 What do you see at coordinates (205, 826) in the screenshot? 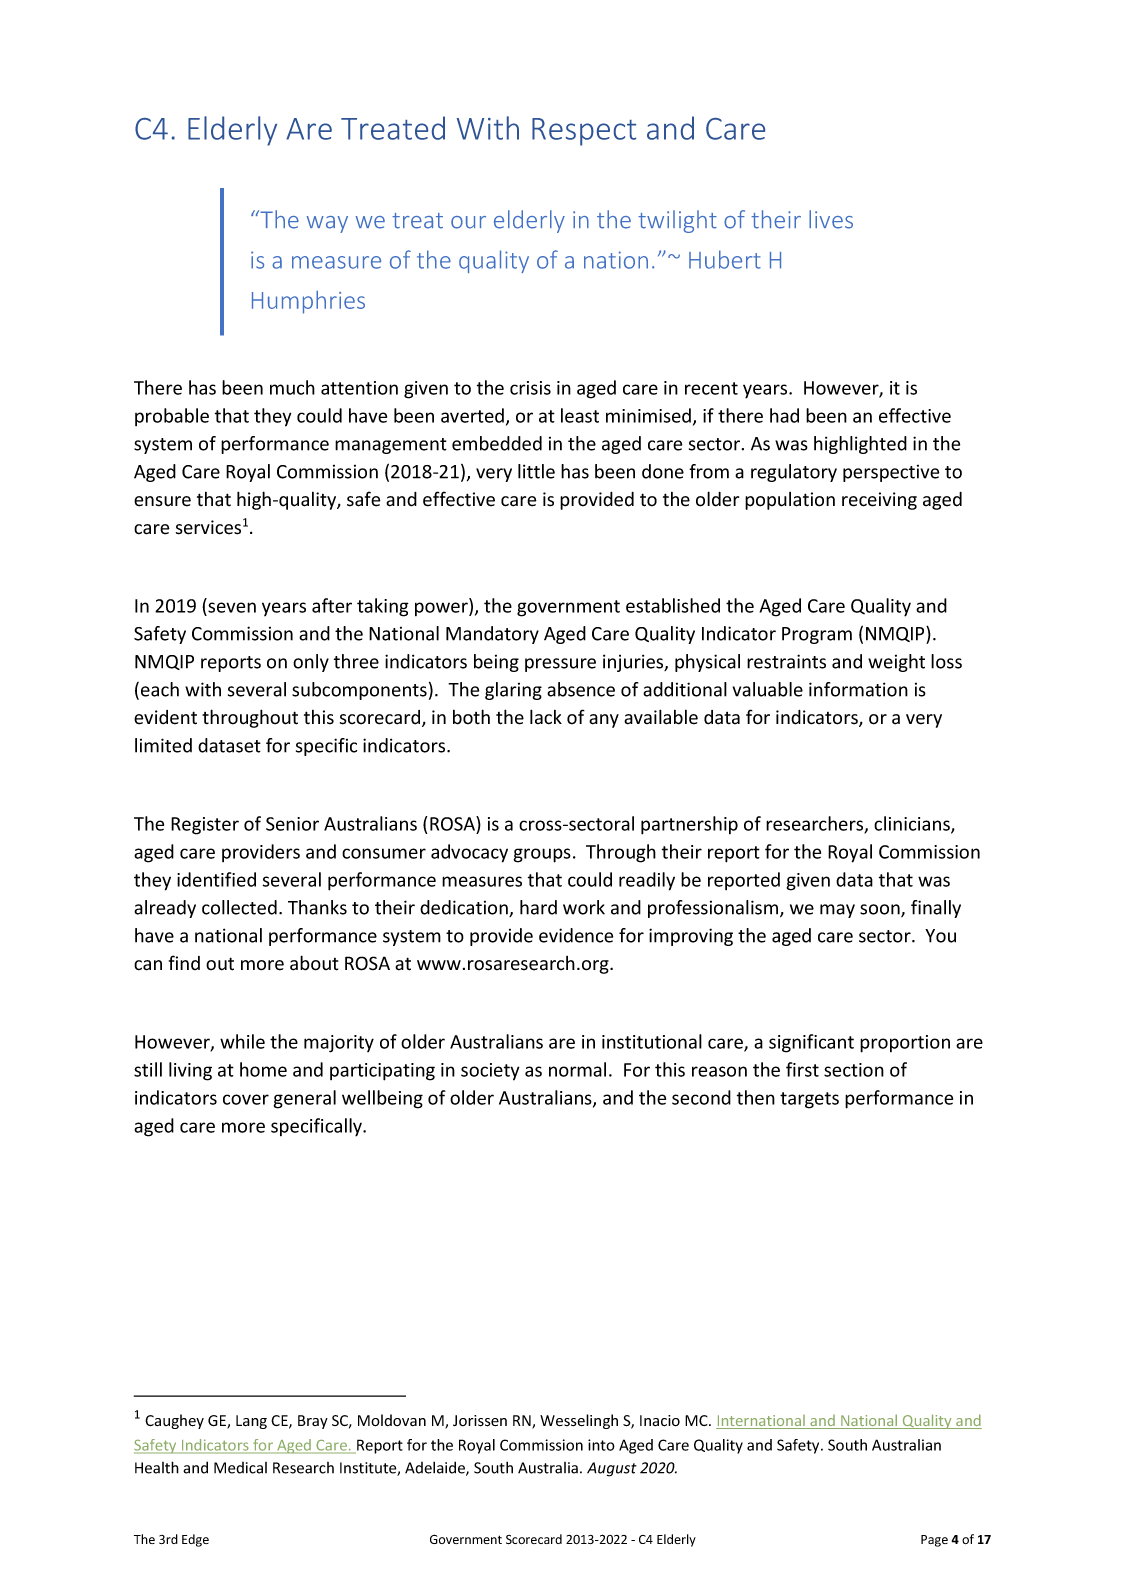
I see `Register` at bounding box center [205, 826].
